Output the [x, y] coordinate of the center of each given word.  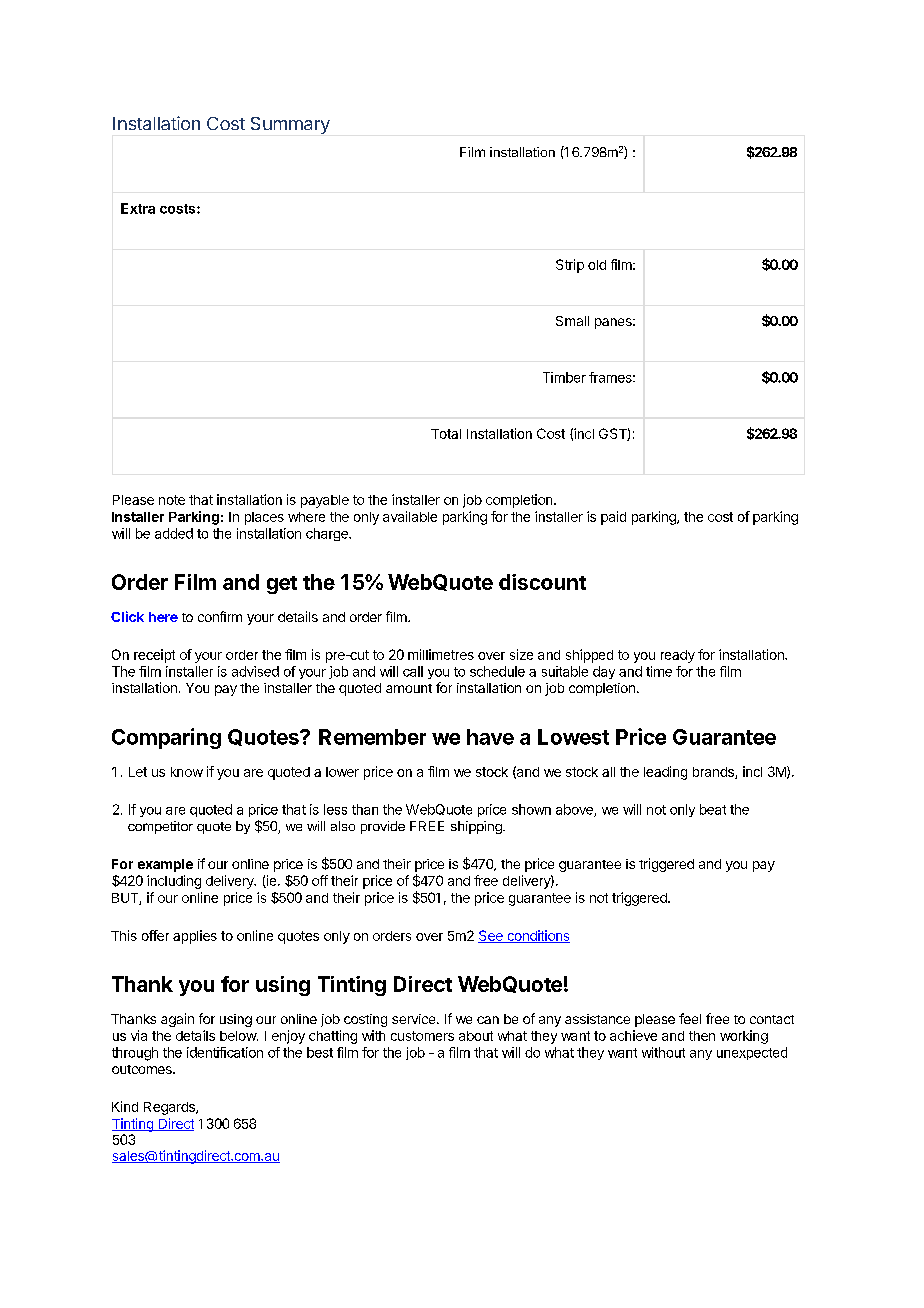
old [597, 265]
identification [225, 1052]
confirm [220, 616]
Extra [138, 208]
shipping [477, 827]
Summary [290, 125]
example [165, 865]
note [172, 500]
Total [446, 434]
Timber [564, 377]
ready [678, 656]
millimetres [441, 654]
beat [713, 809]
